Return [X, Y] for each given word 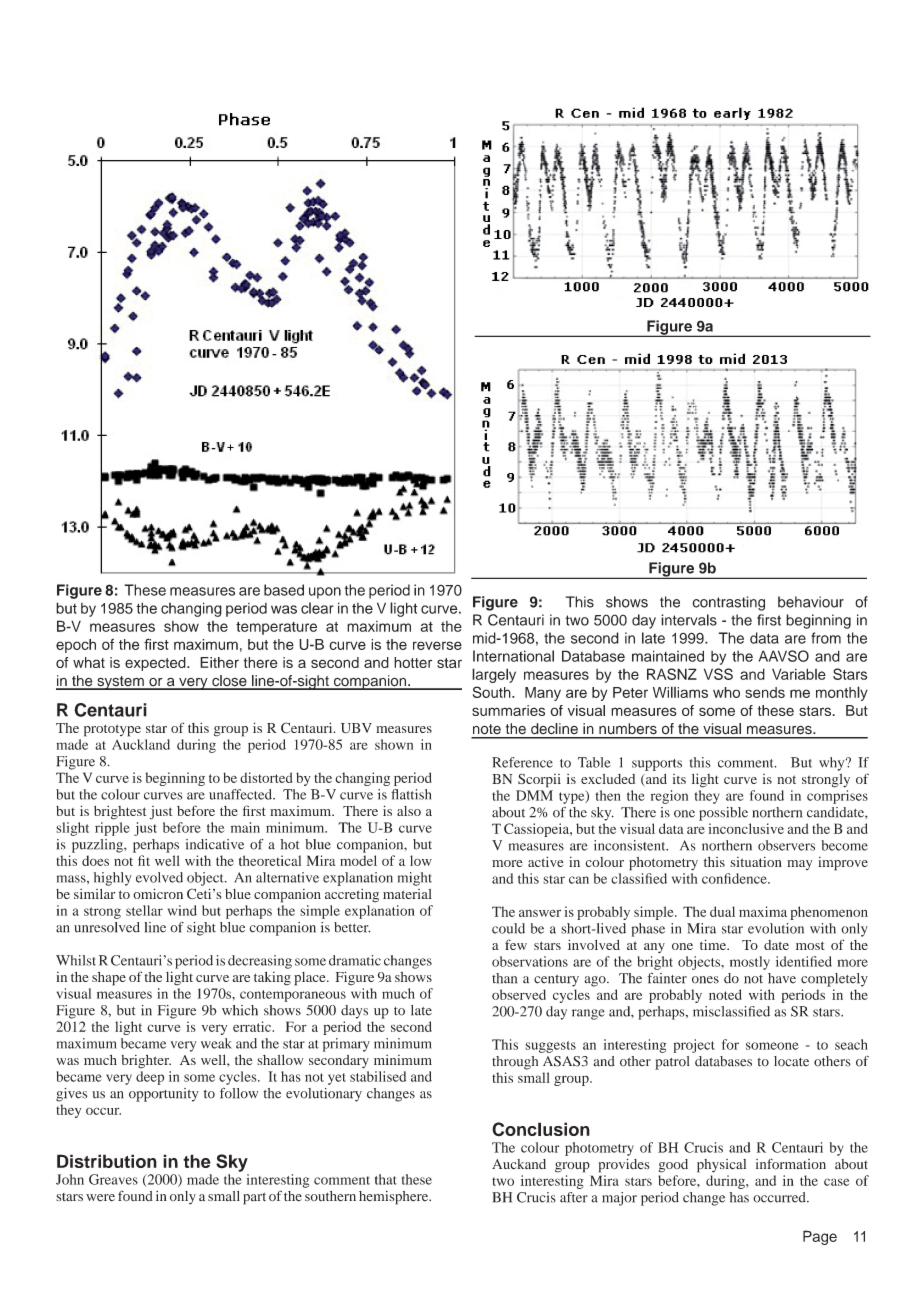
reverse [437, 645]
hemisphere [395, 1198]
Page [820, 1237]
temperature [276, 628]
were [100, 1197]
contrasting [728, 603]
